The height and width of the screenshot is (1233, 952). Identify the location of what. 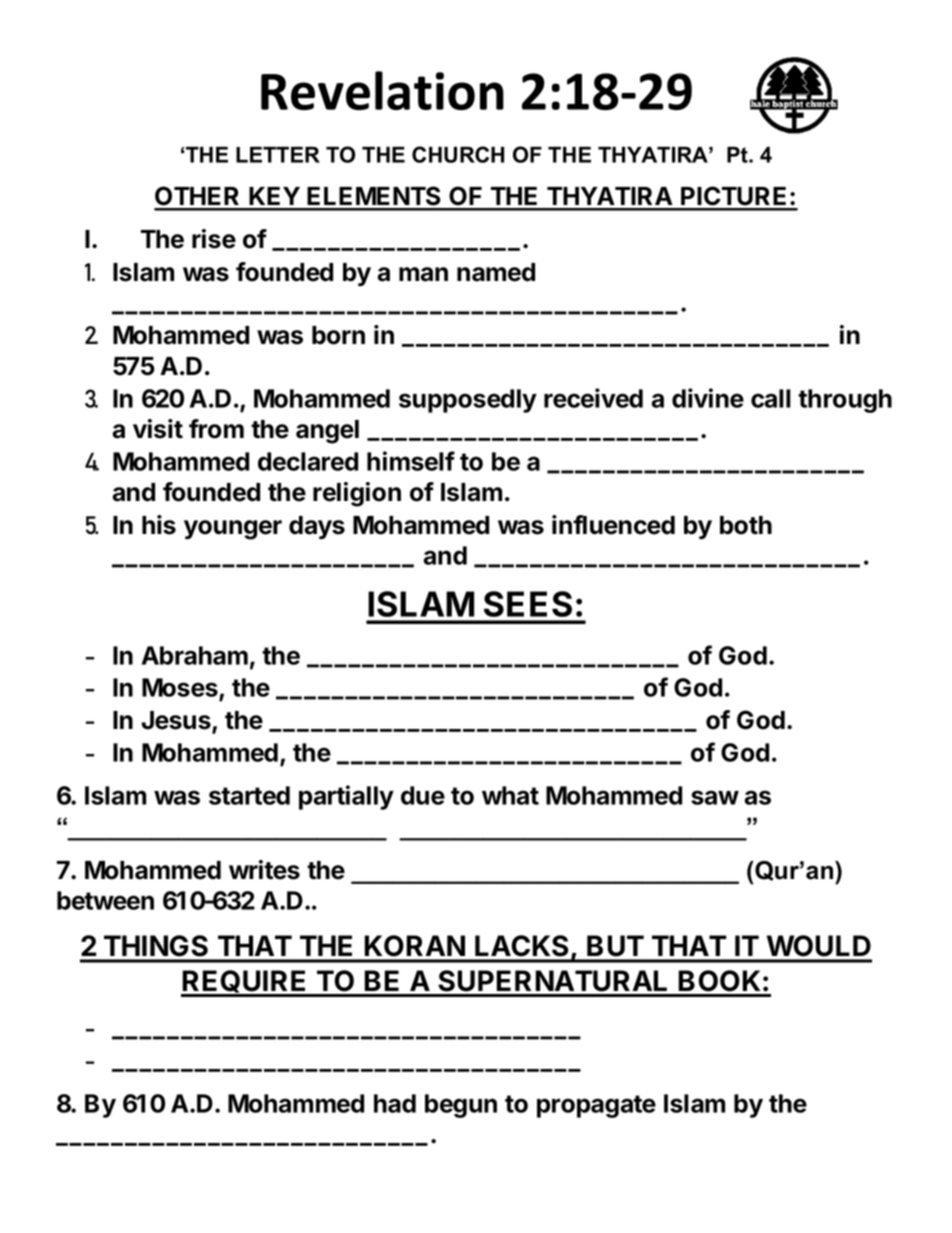
(510, 795).
